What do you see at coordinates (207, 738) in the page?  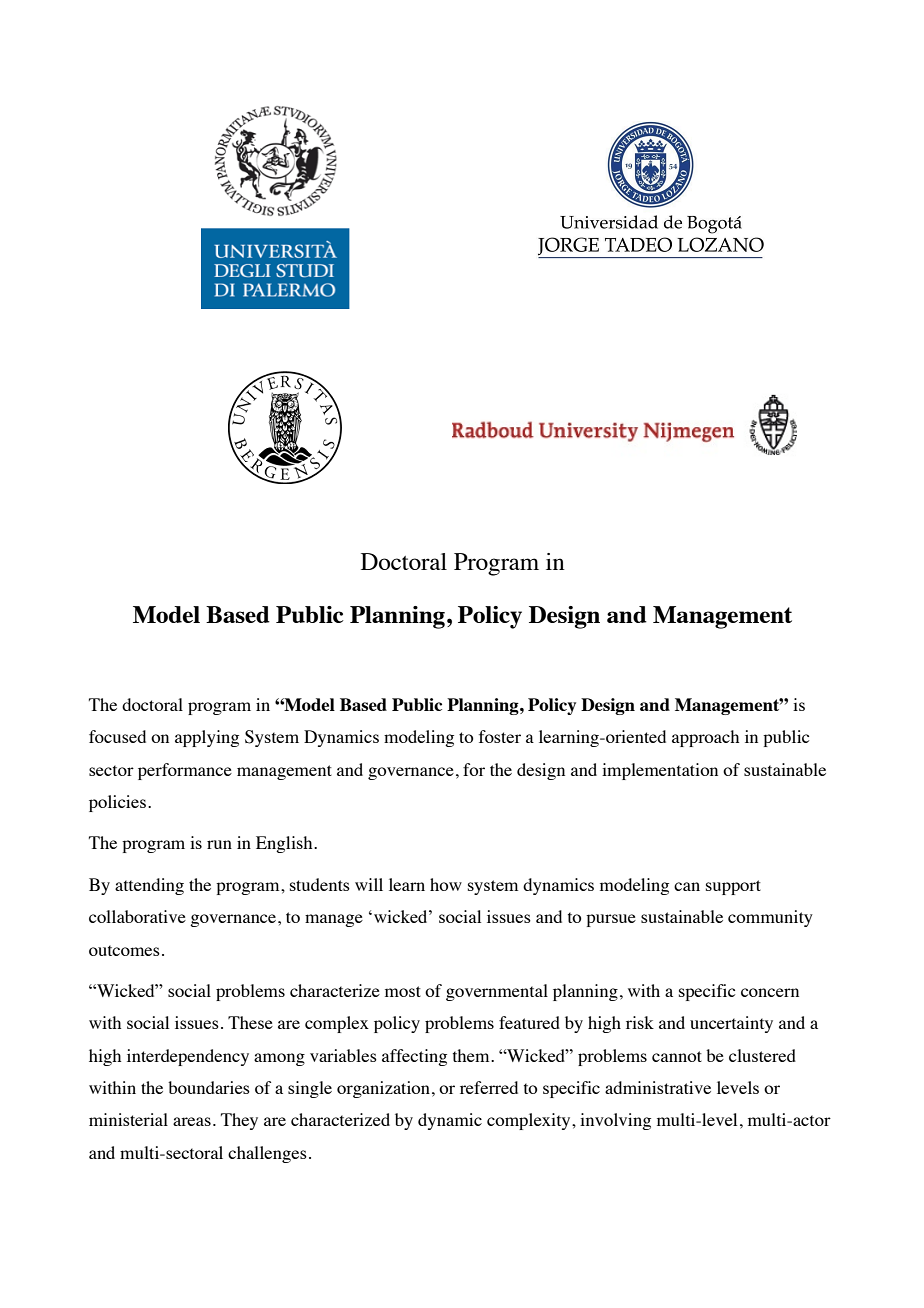 I see `applying` at bounding box center [207, 738].
